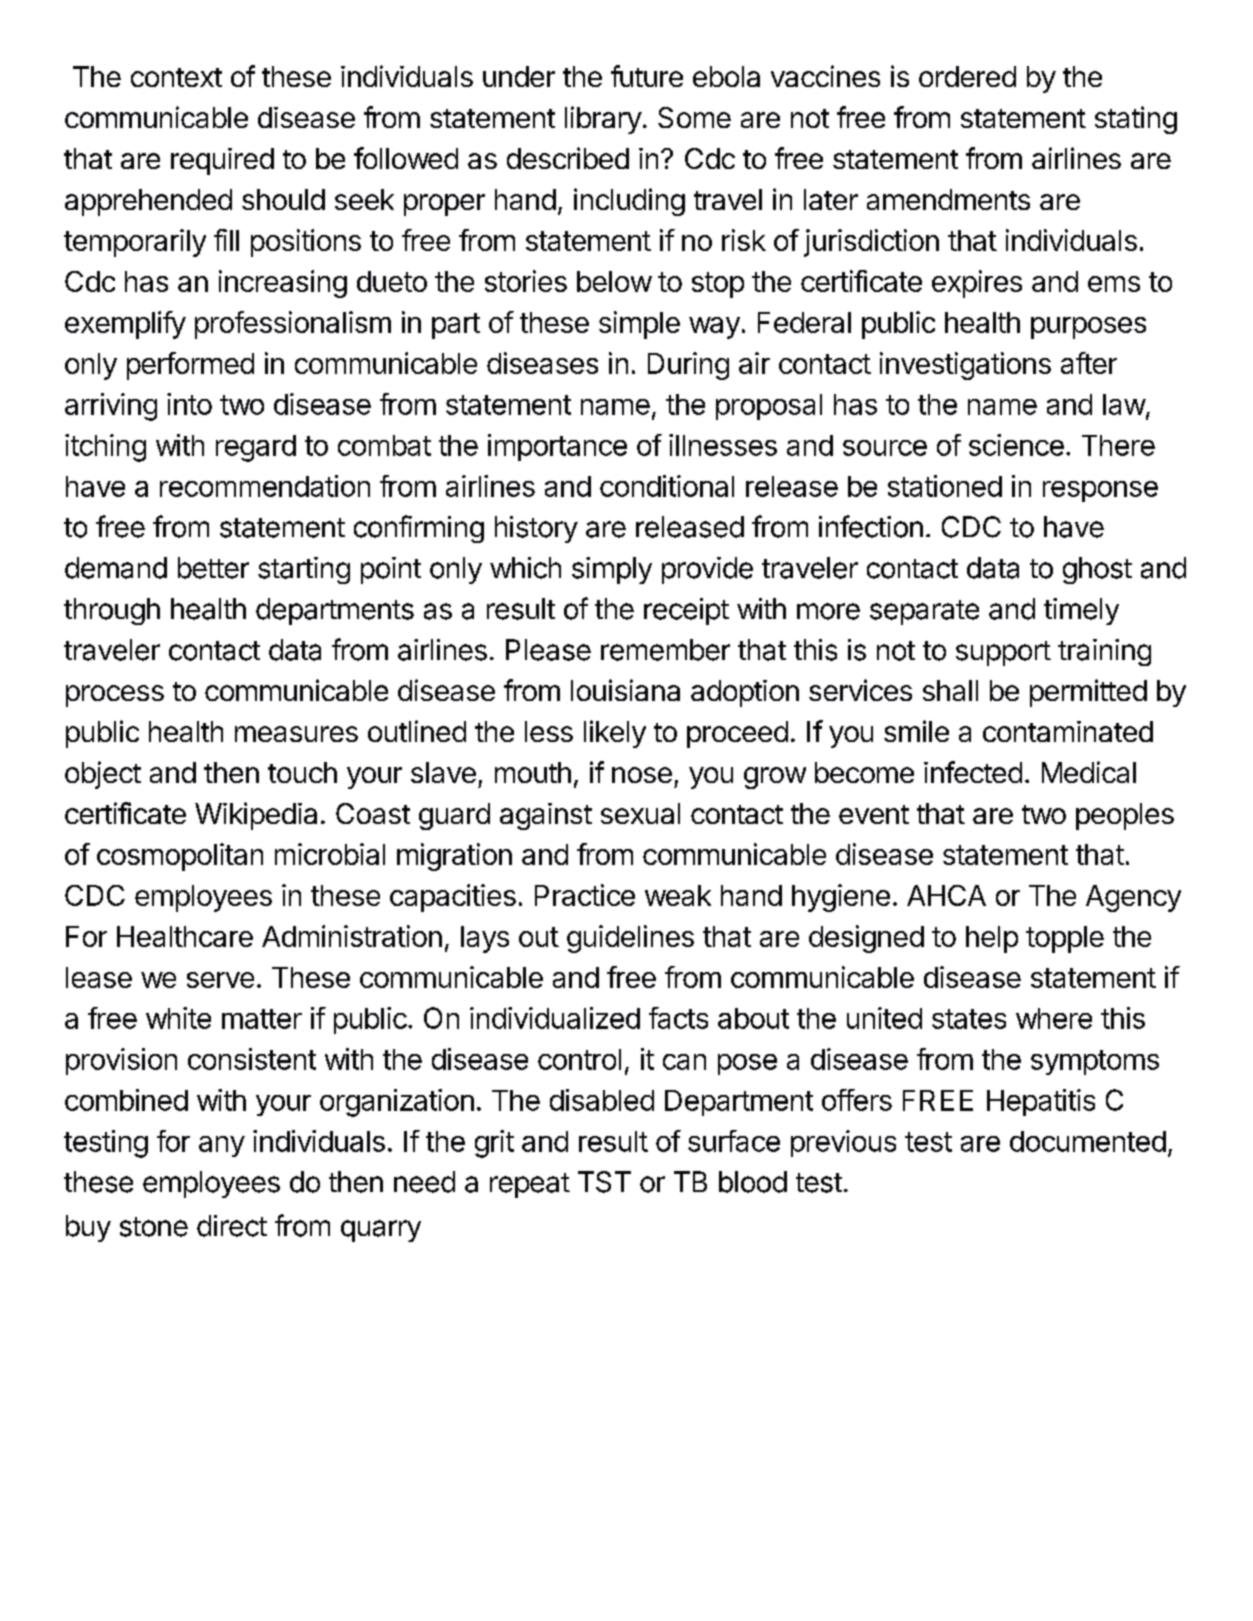 The image size is (1253, 1621). I want to click on direct, so click(232, 1226).
